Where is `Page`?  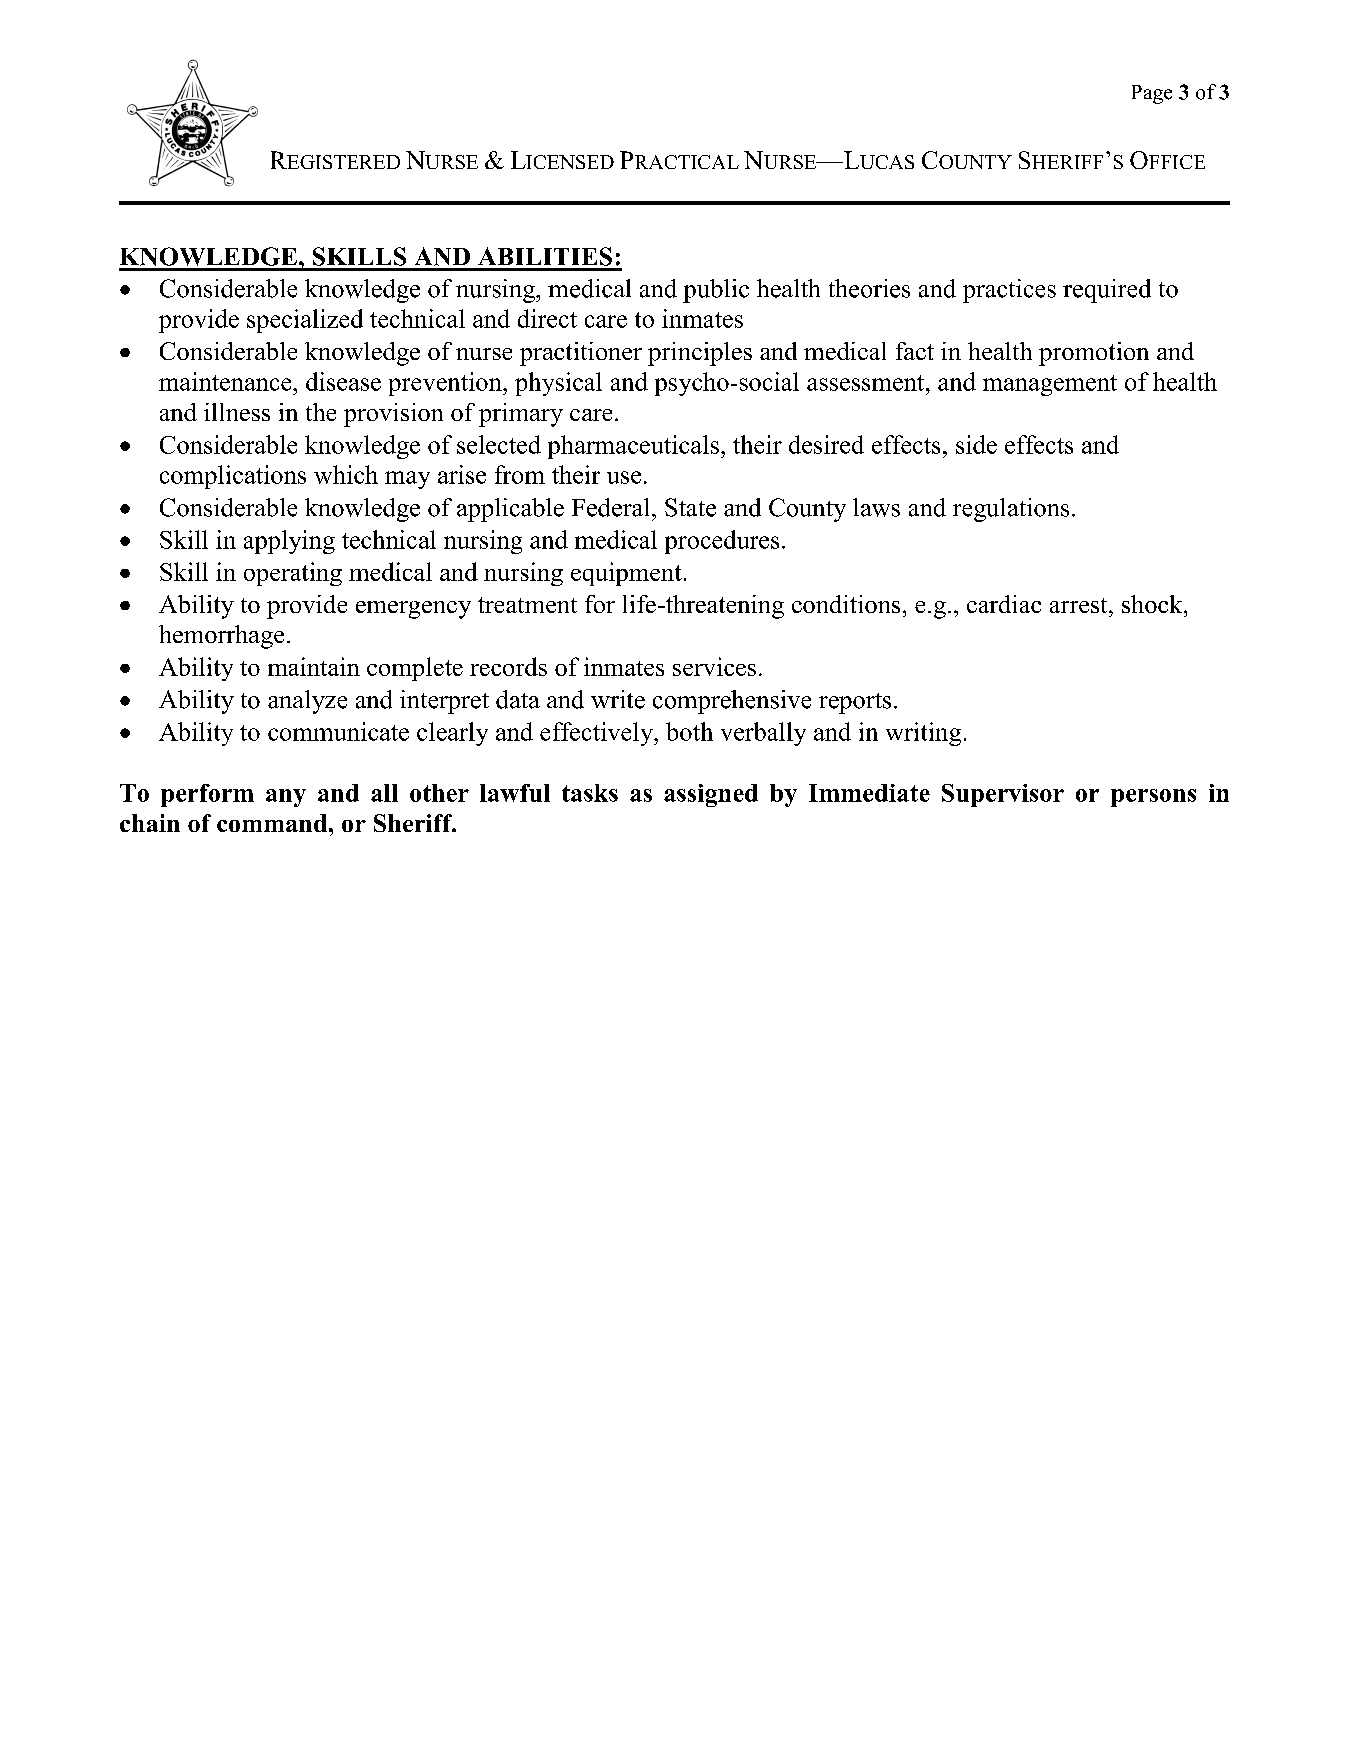 Page is located at coordinates (1152, 94).
